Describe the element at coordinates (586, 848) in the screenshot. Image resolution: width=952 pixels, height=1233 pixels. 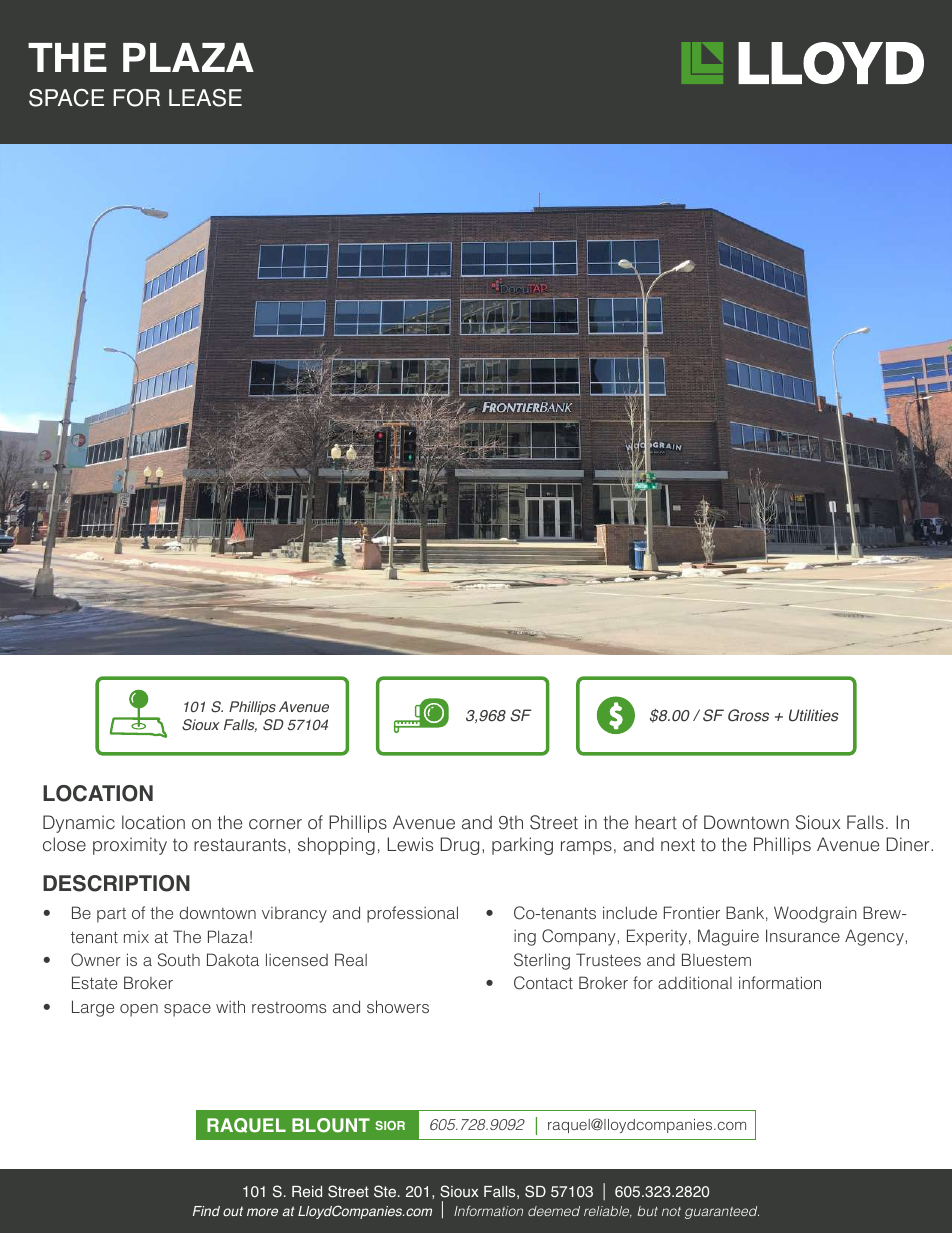
I see `ramps` at that location.
